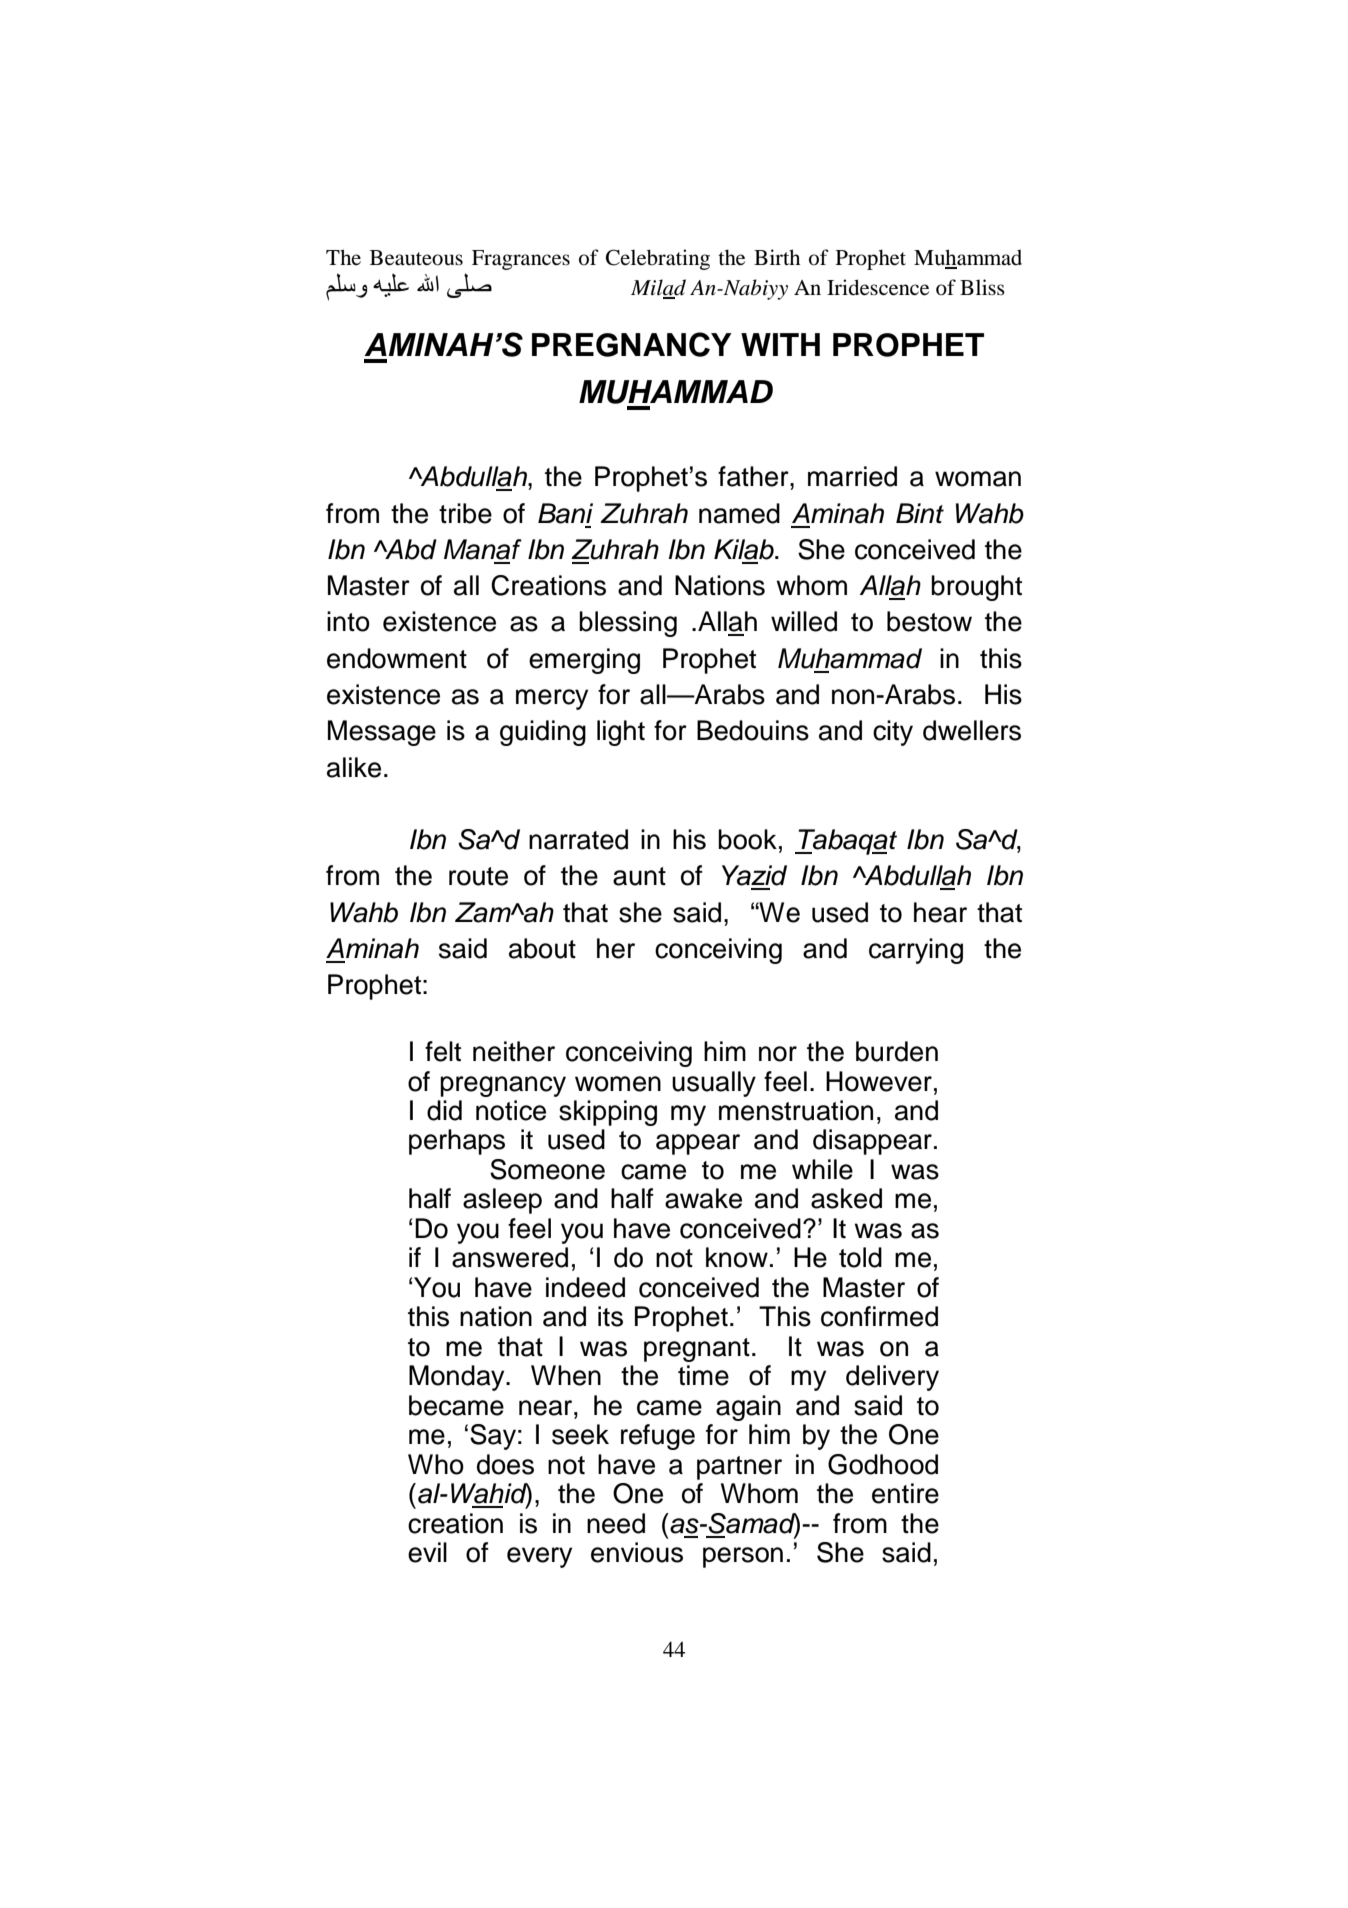  Describe the element at coordinates (416, 258) in the screenshot. I see `Beauteous` at that location.
